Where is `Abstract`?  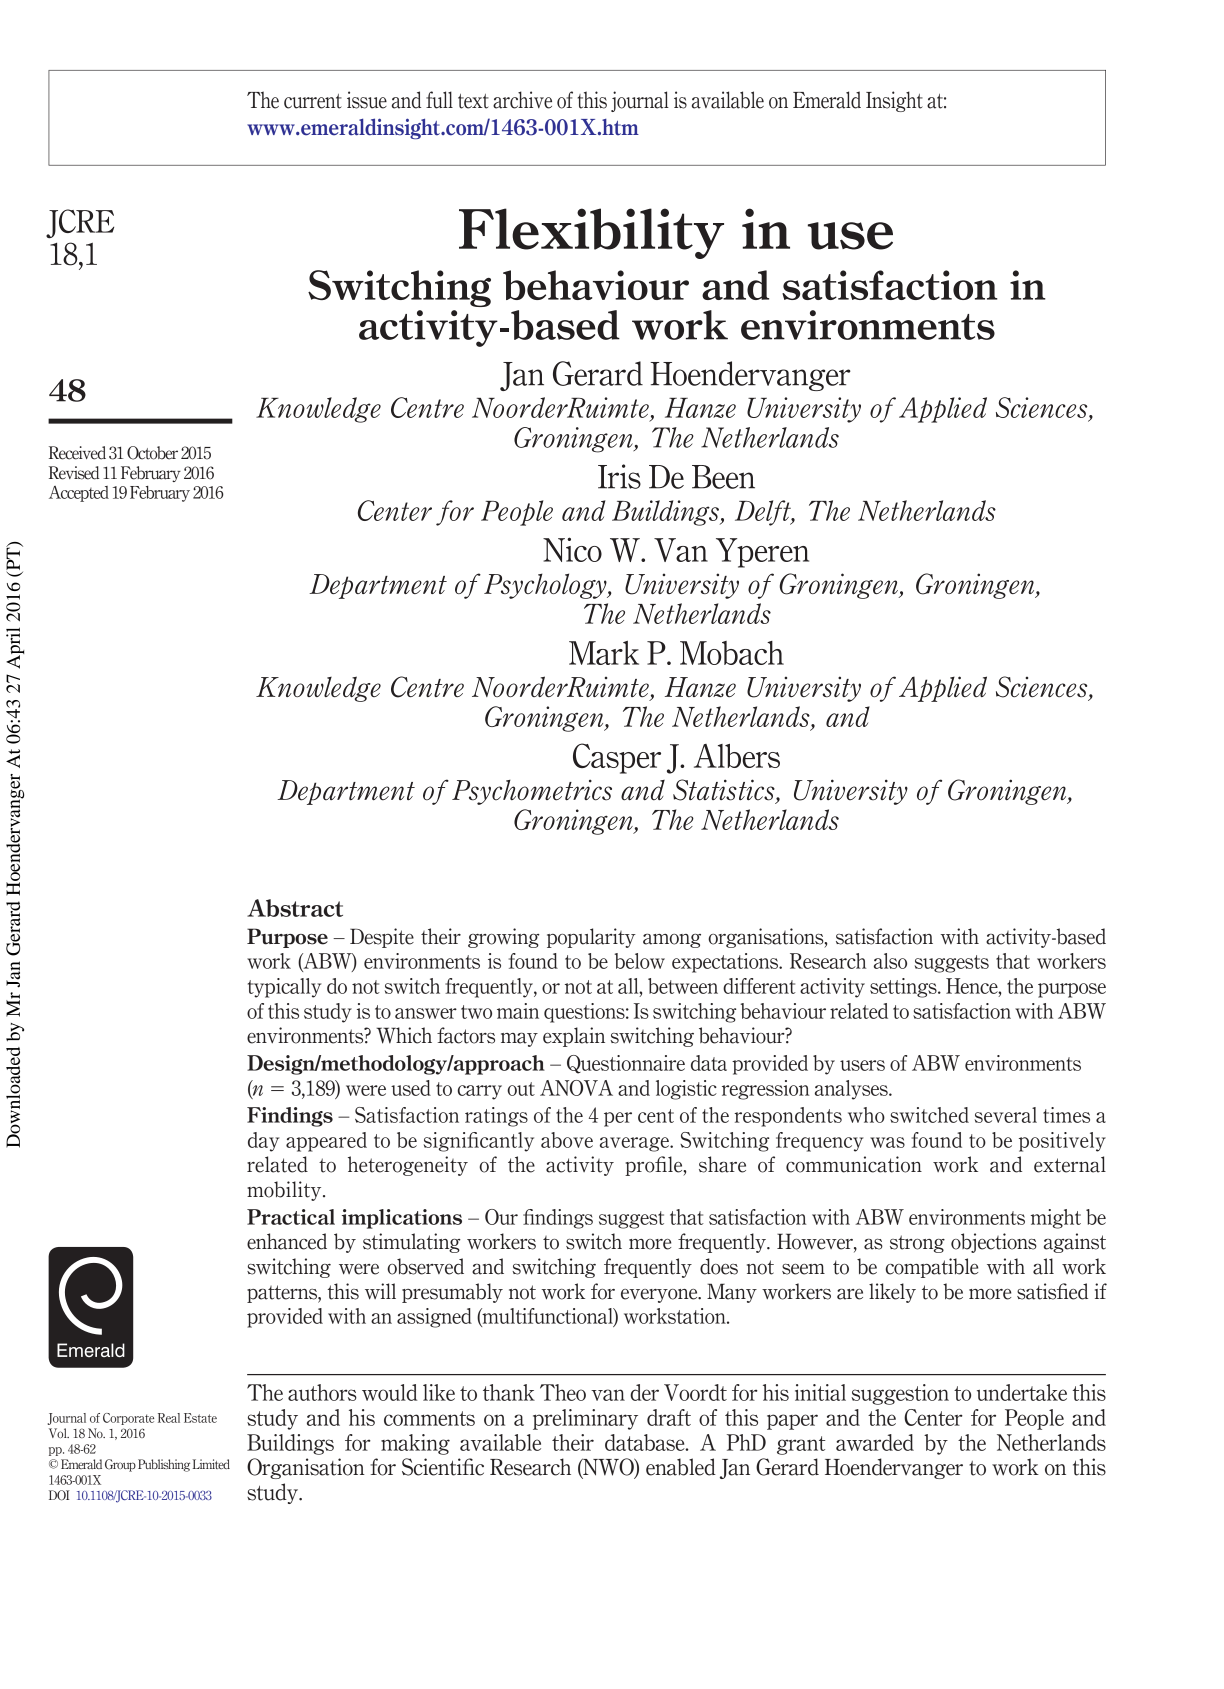
Abstract is located at coordinates (295, 908).
